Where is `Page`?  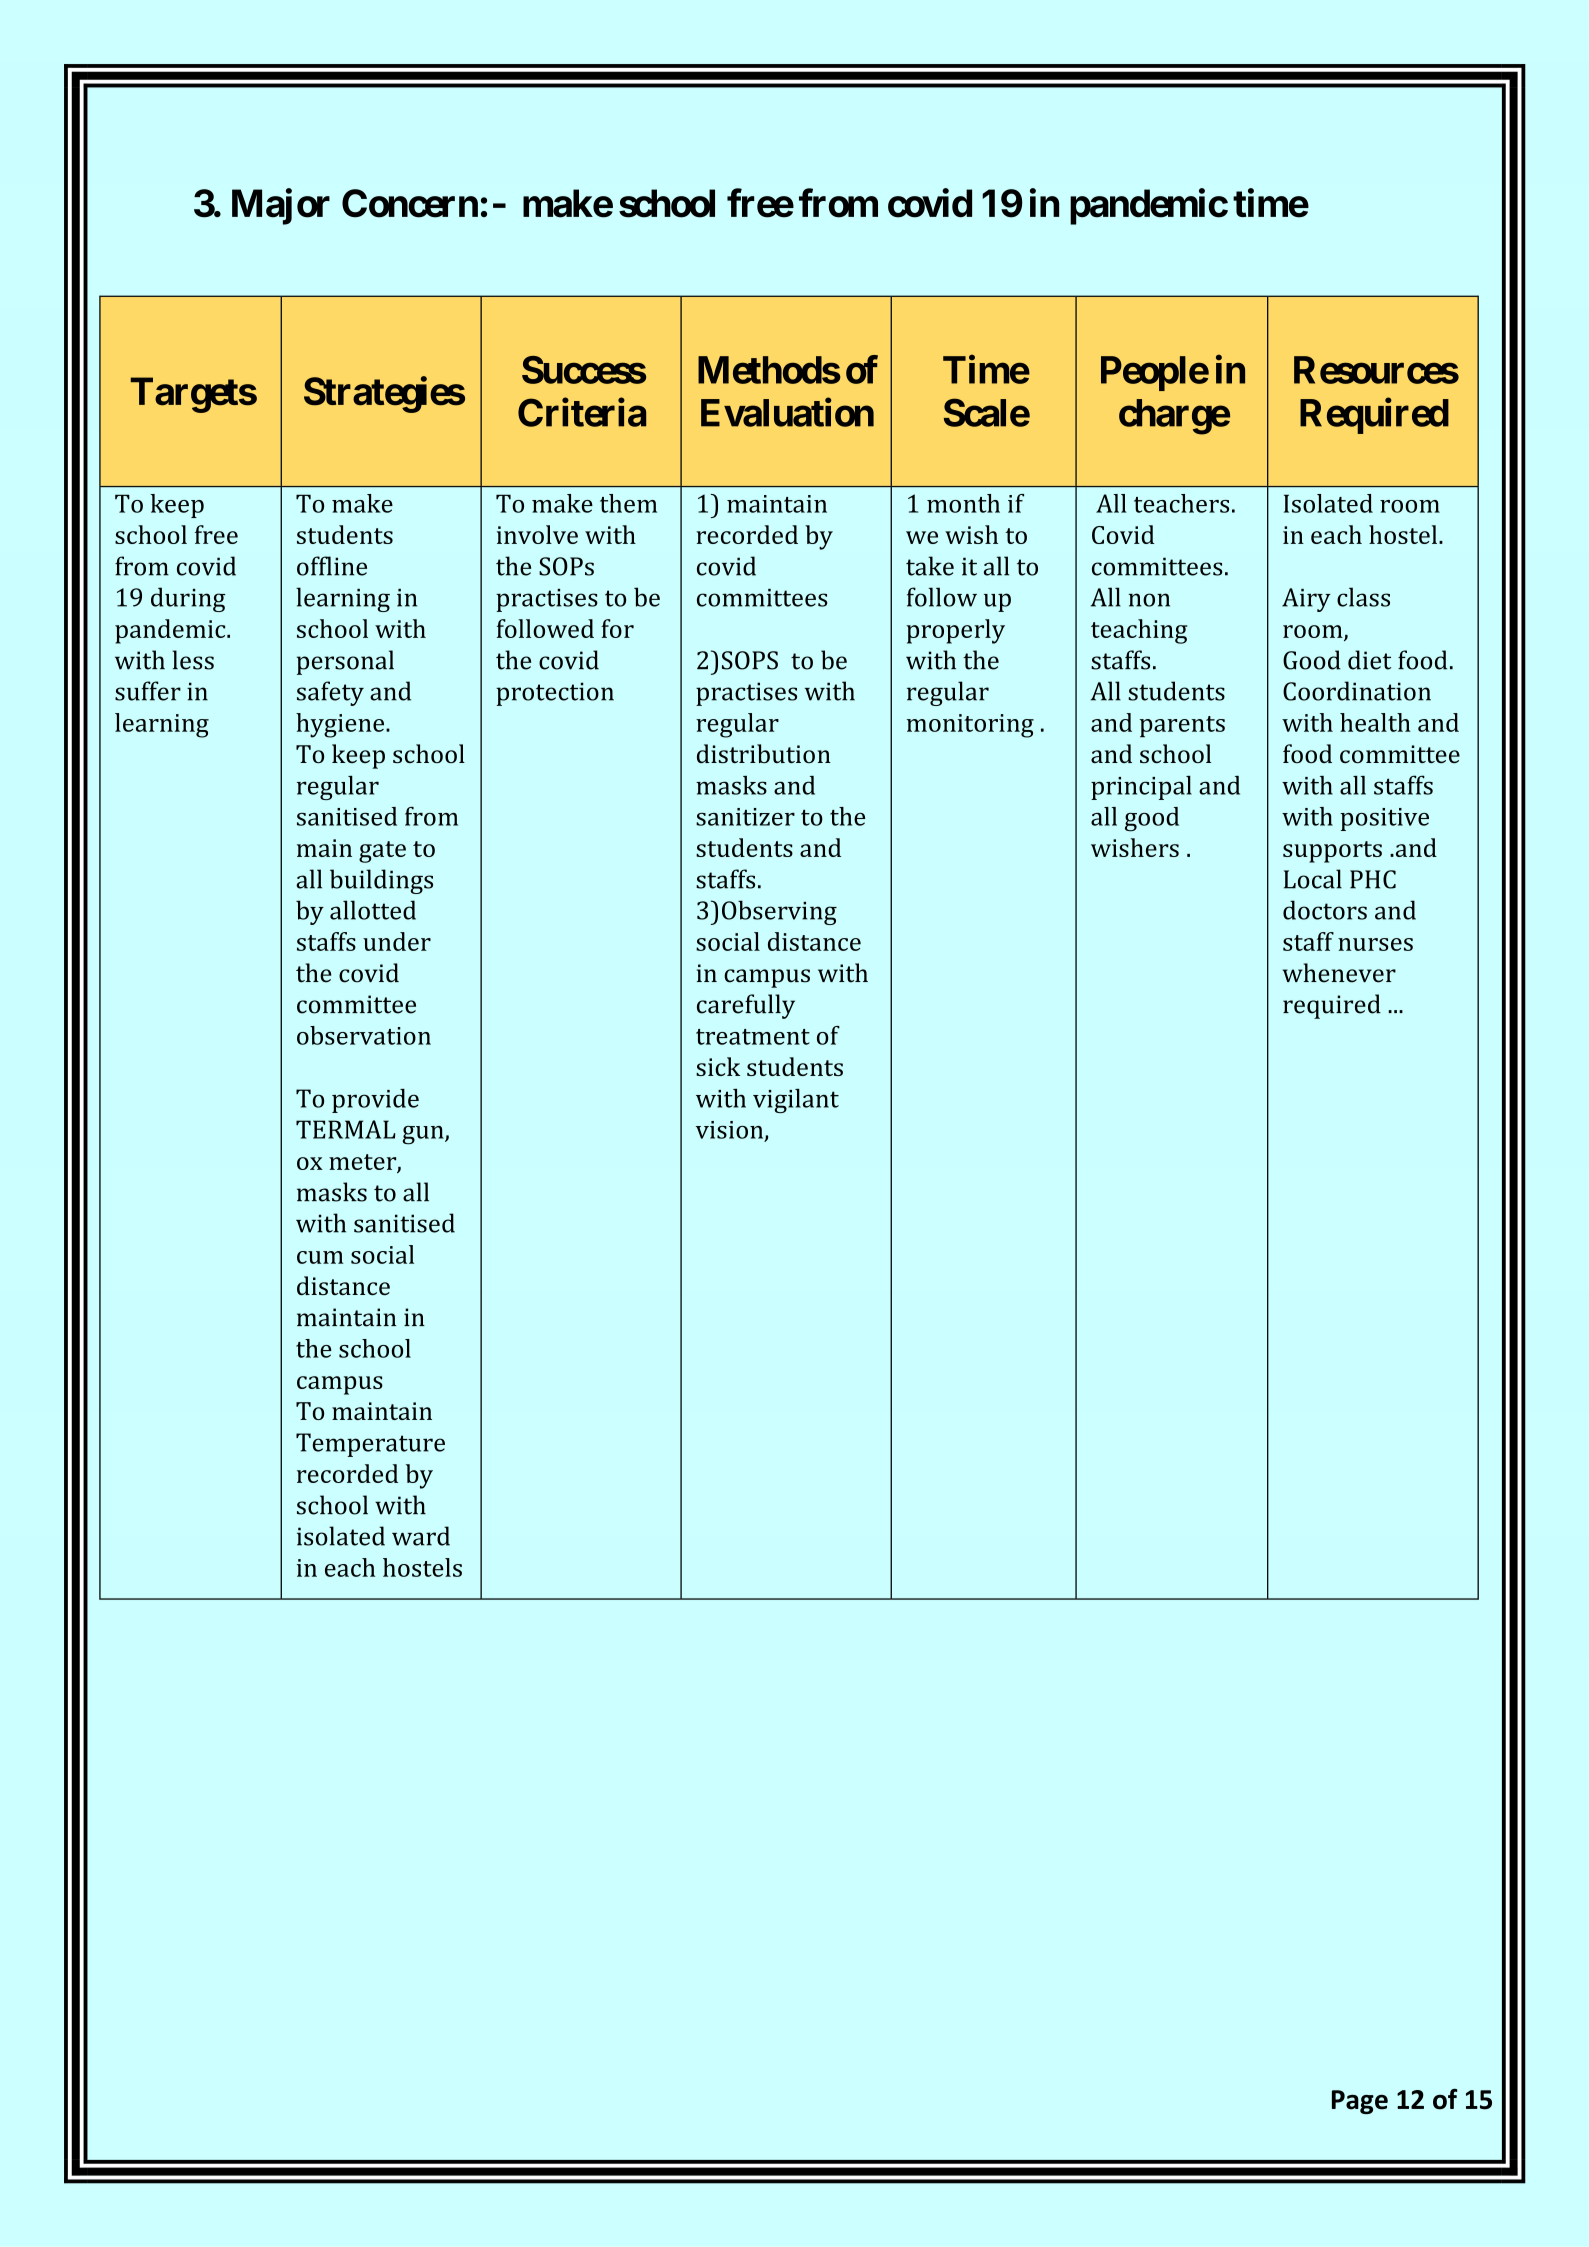 Page is located at coordinates (1360, 2102).
